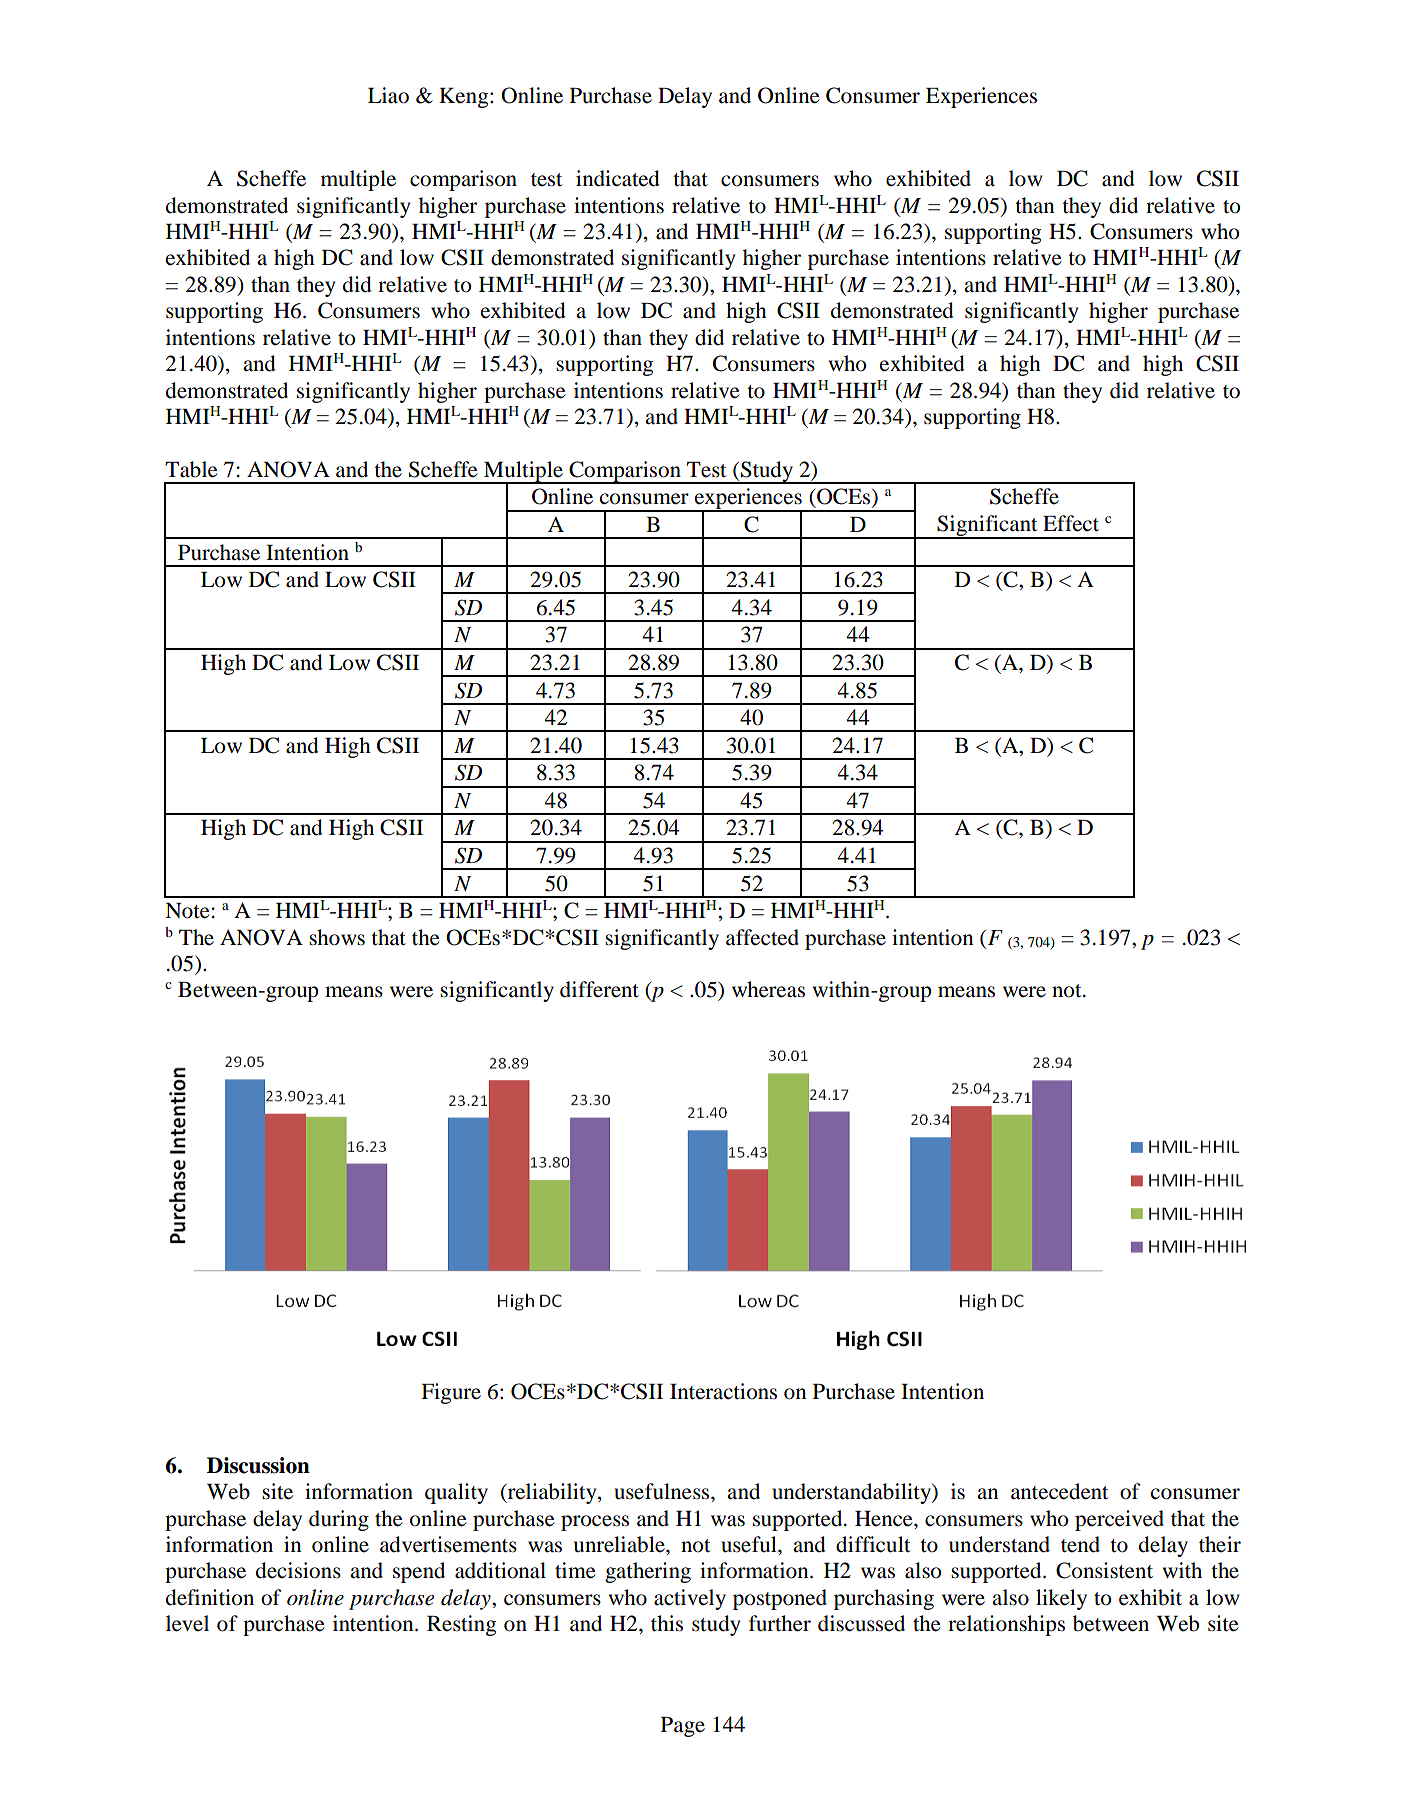  I want to click on Effect, so click(1071, 523).
